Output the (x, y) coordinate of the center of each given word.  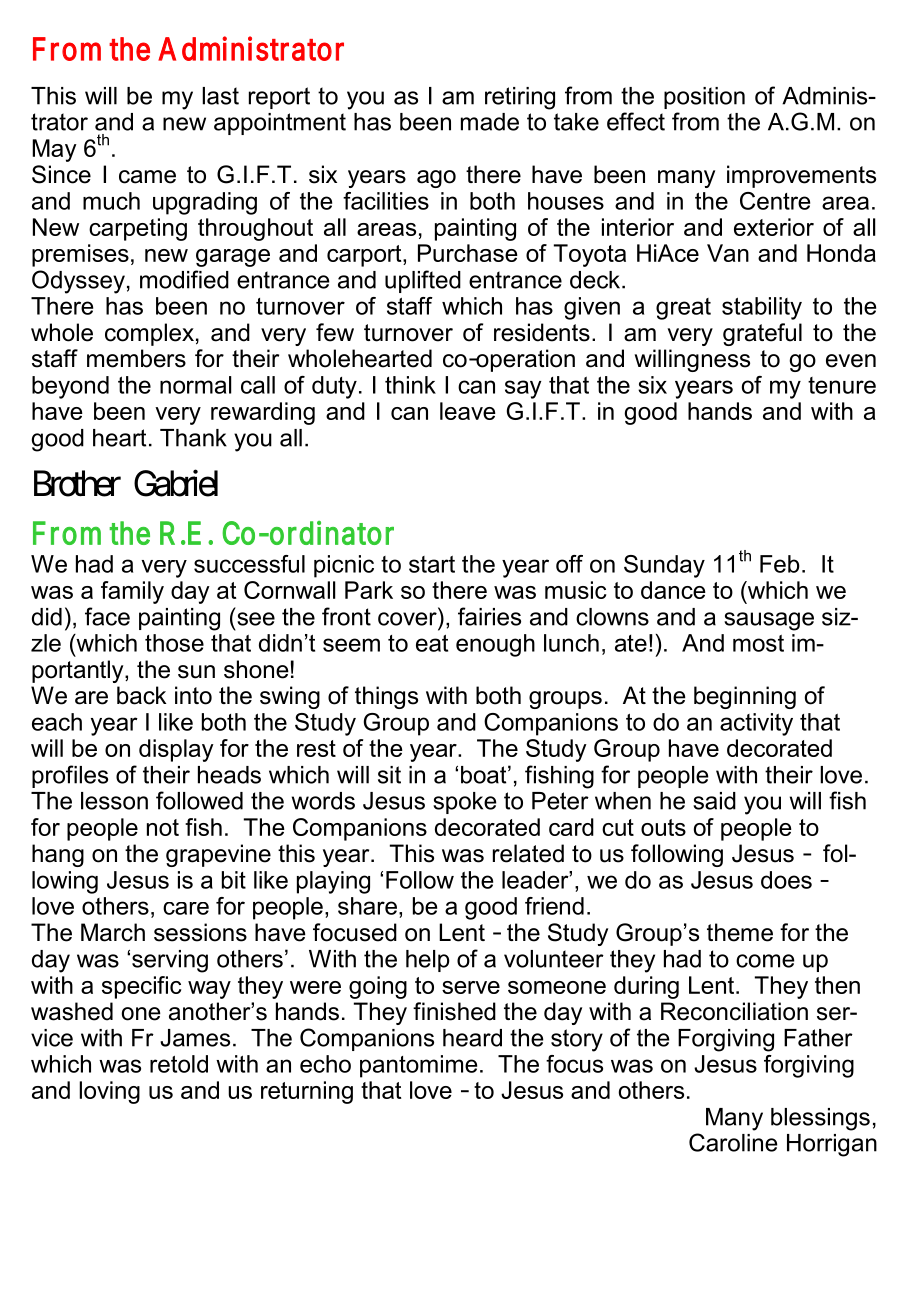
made (490, 122)
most (758, 643)
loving (109, 1092)
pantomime (418, 1066)
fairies (489, 616)
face (107, 616)
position (704, 98)
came (147, 177)
